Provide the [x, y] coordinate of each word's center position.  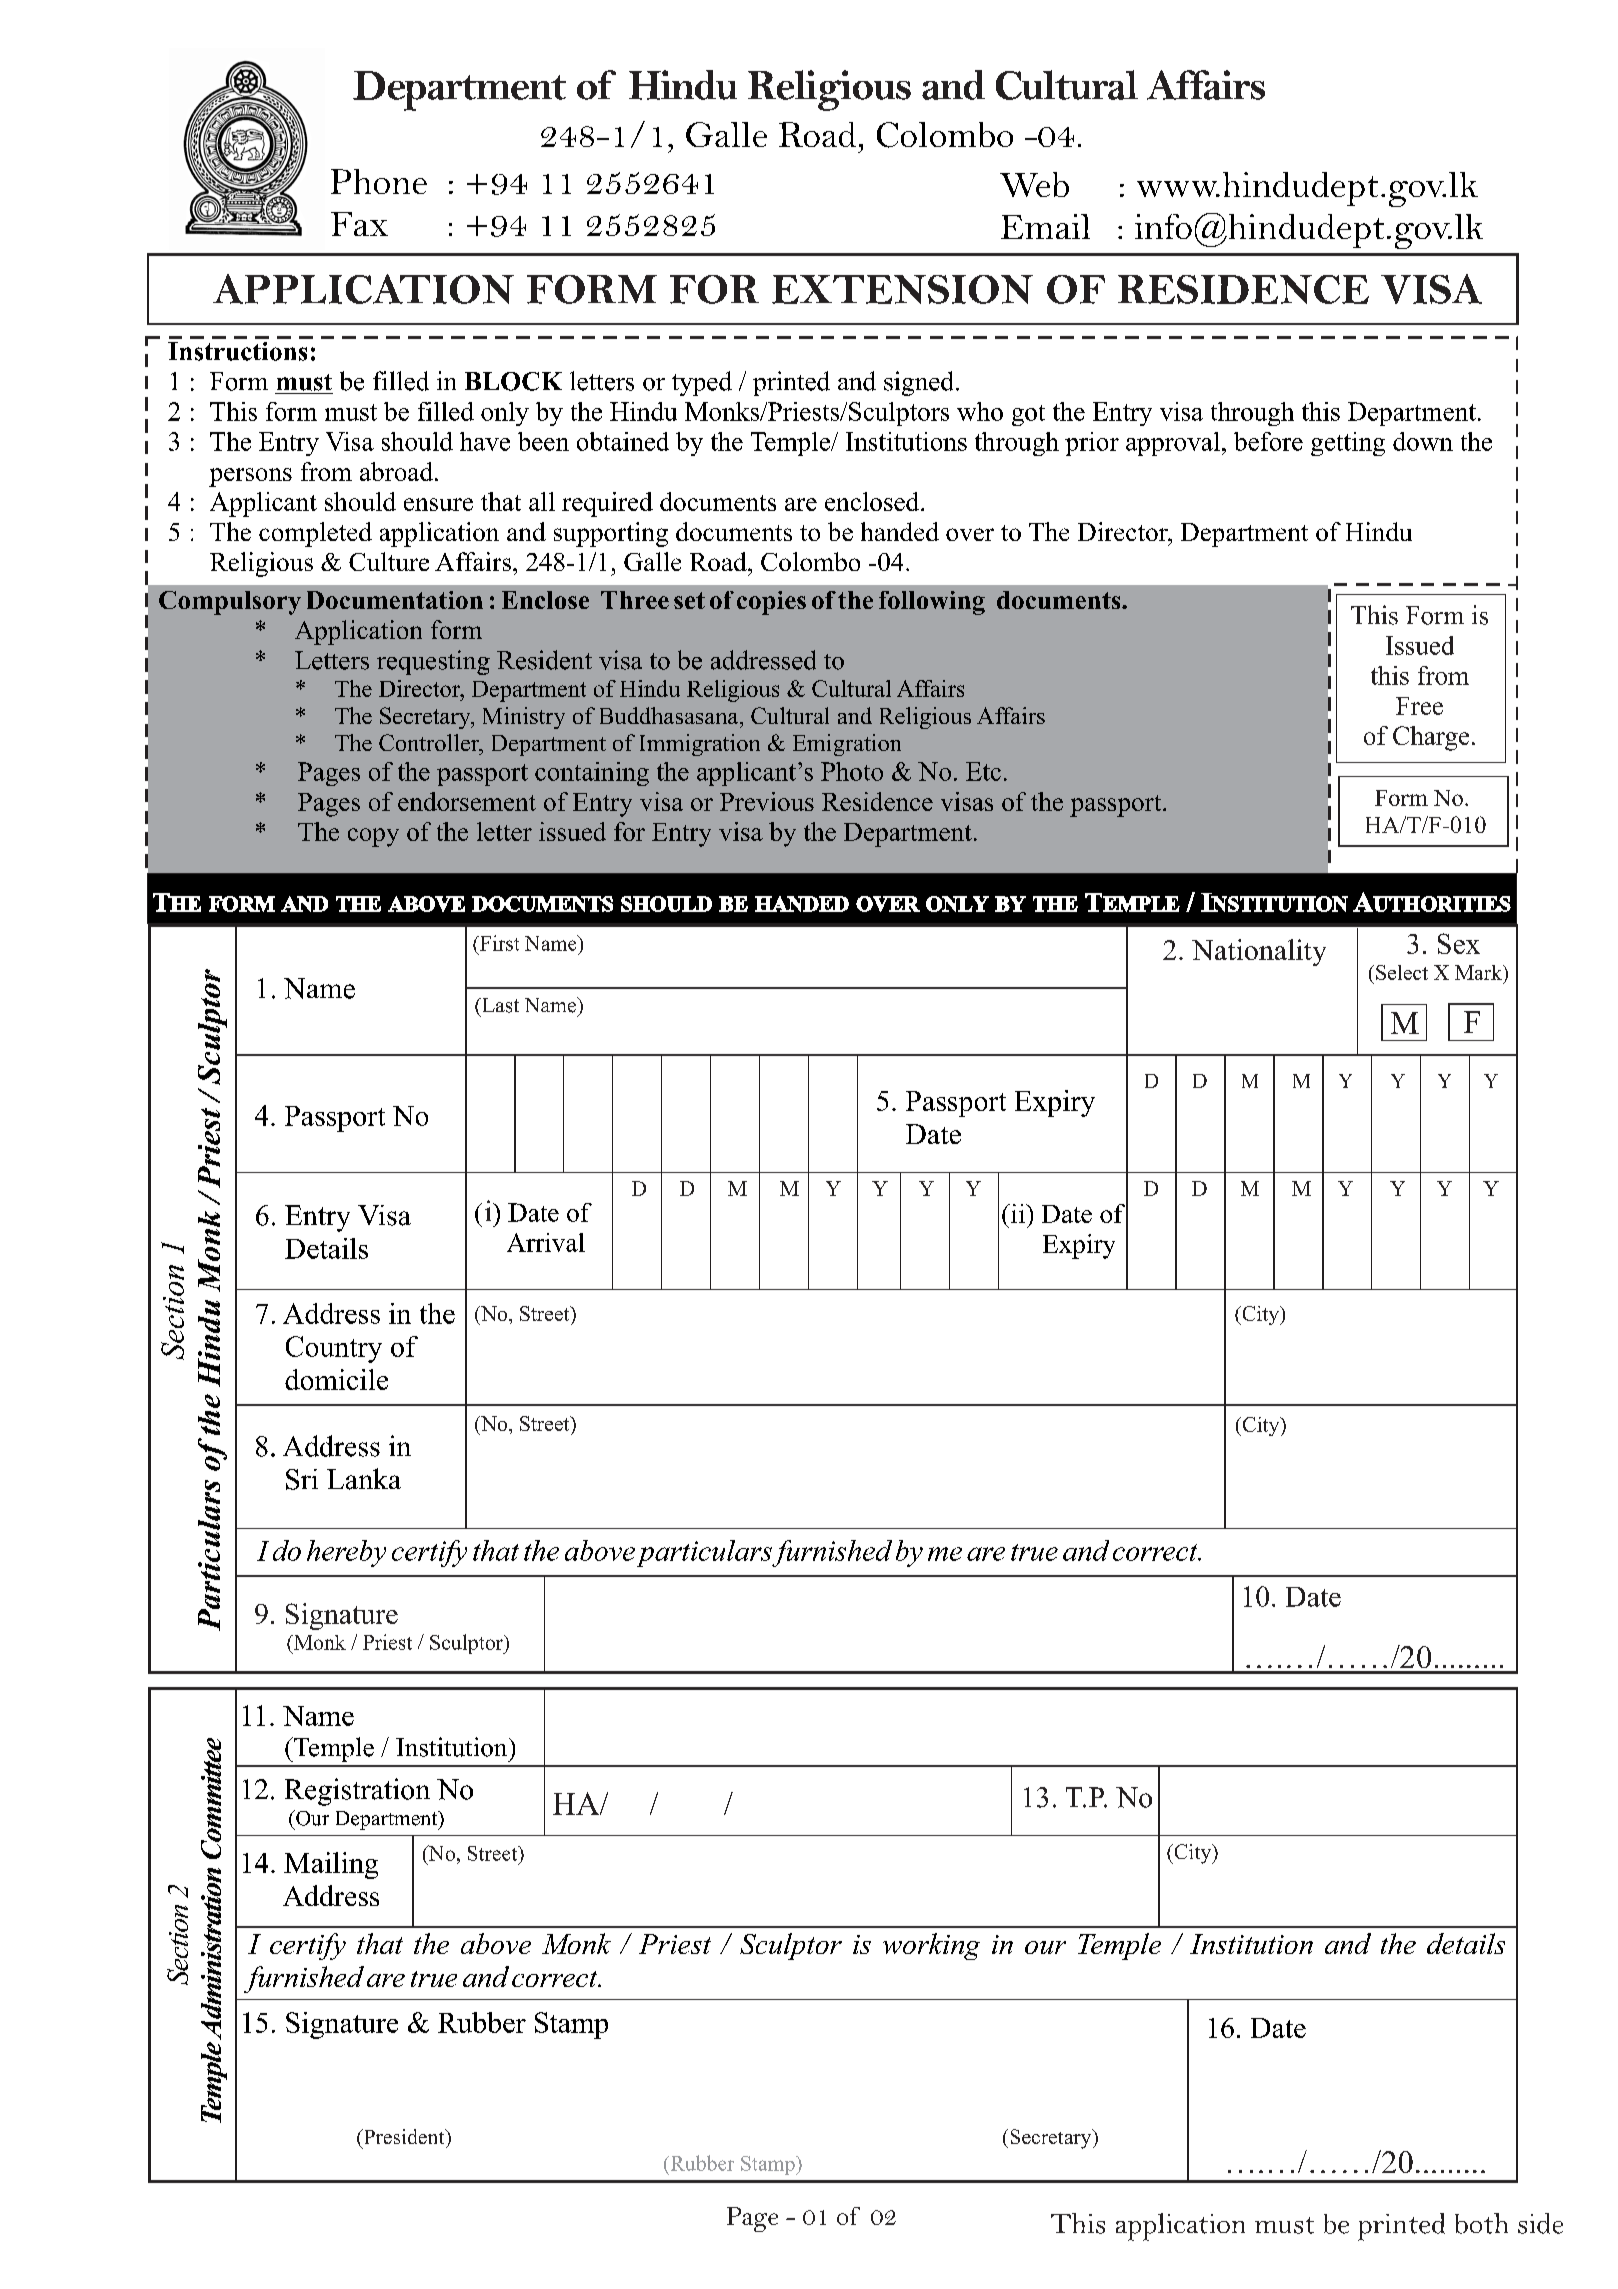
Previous [767, 801]
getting [1348, 444]
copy [373, 837]
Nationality [1259, 952]
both [1481, 2223]
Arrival [546, 1242]
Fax [359, 224]
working [931, 1946]
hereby [346, 1553]
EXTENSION [902, 289]
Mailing [331, 1865]
